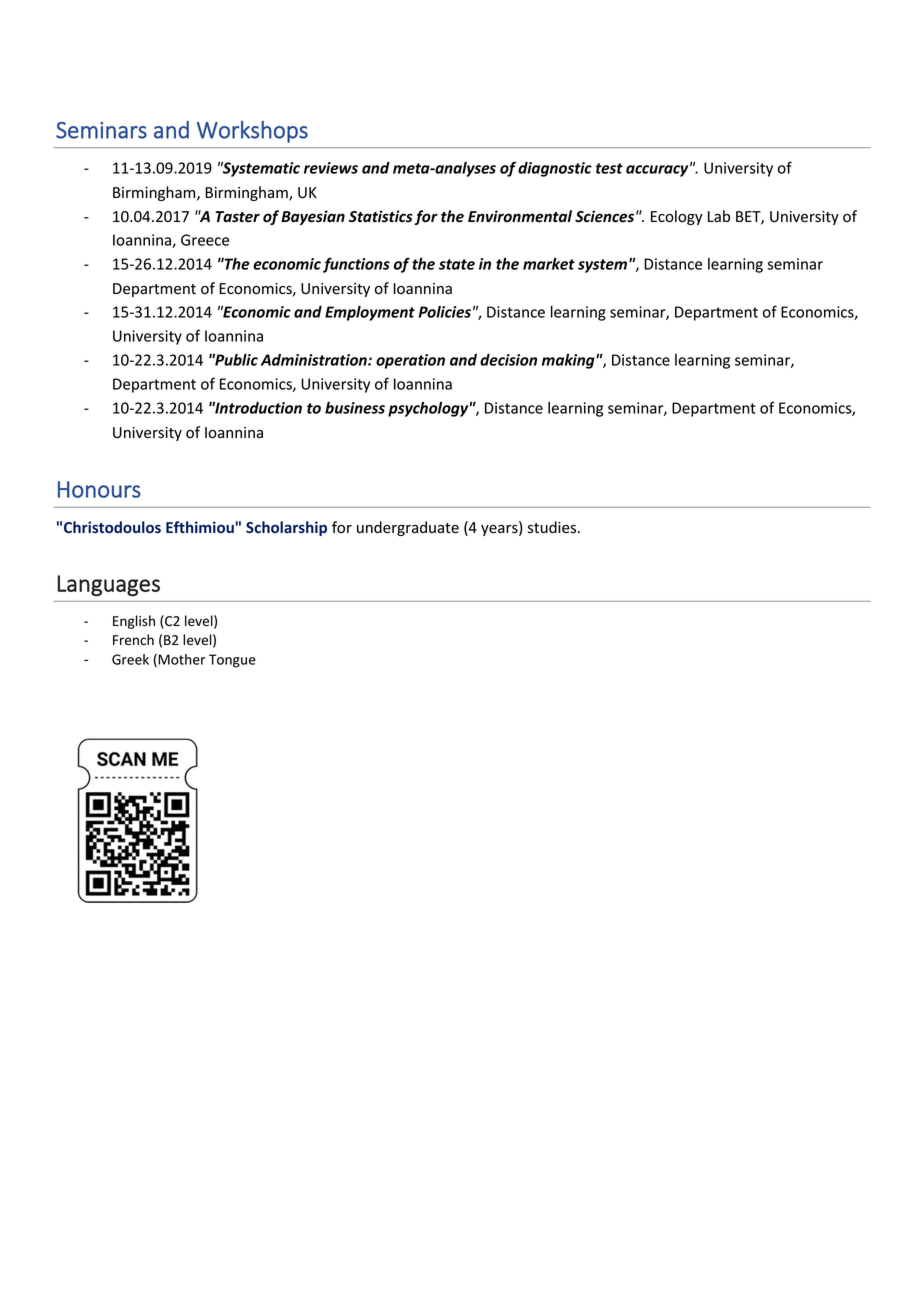  I want to click on test, so click(609, 168).
